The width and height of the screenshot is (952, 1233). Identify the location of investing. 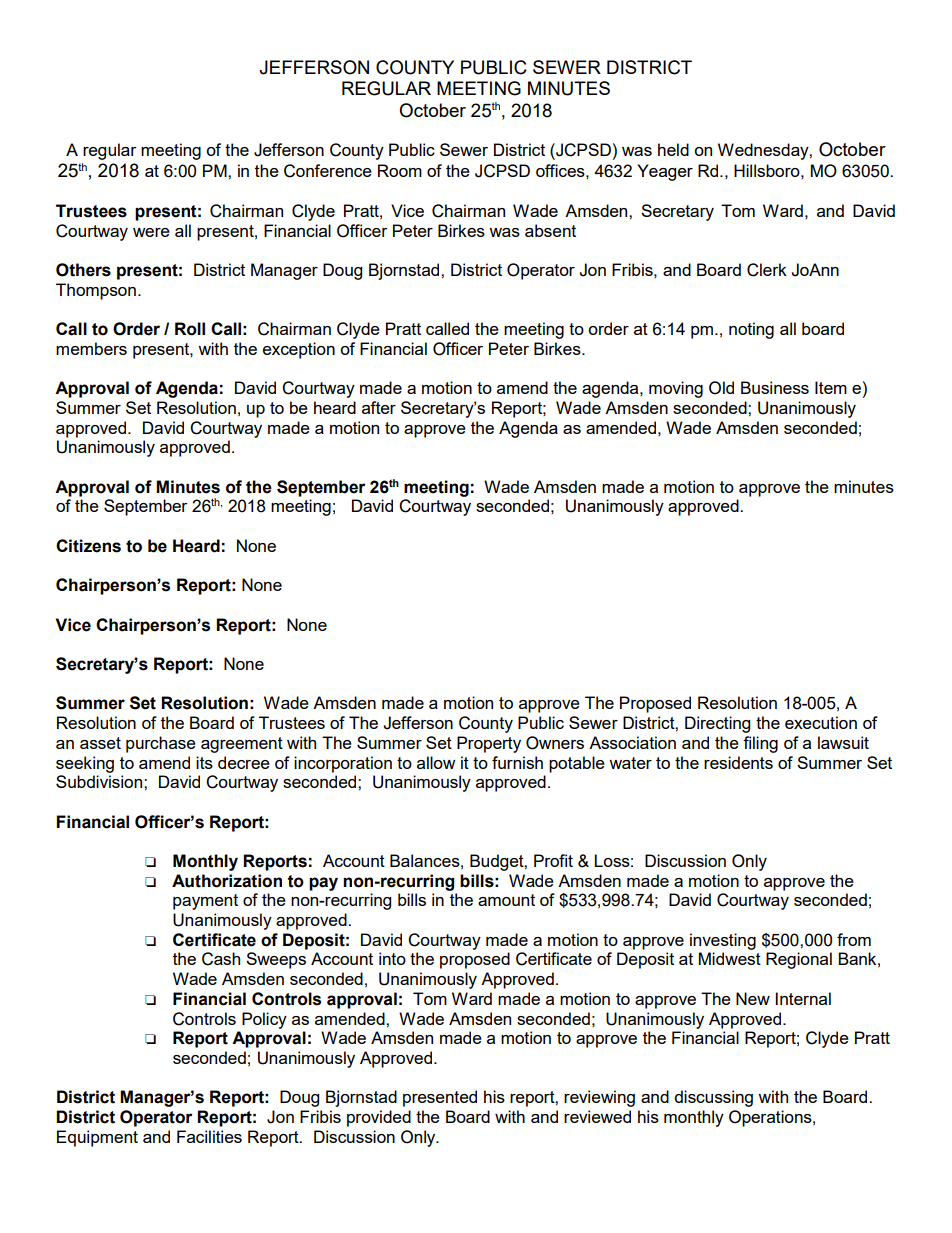
(723, 941).
